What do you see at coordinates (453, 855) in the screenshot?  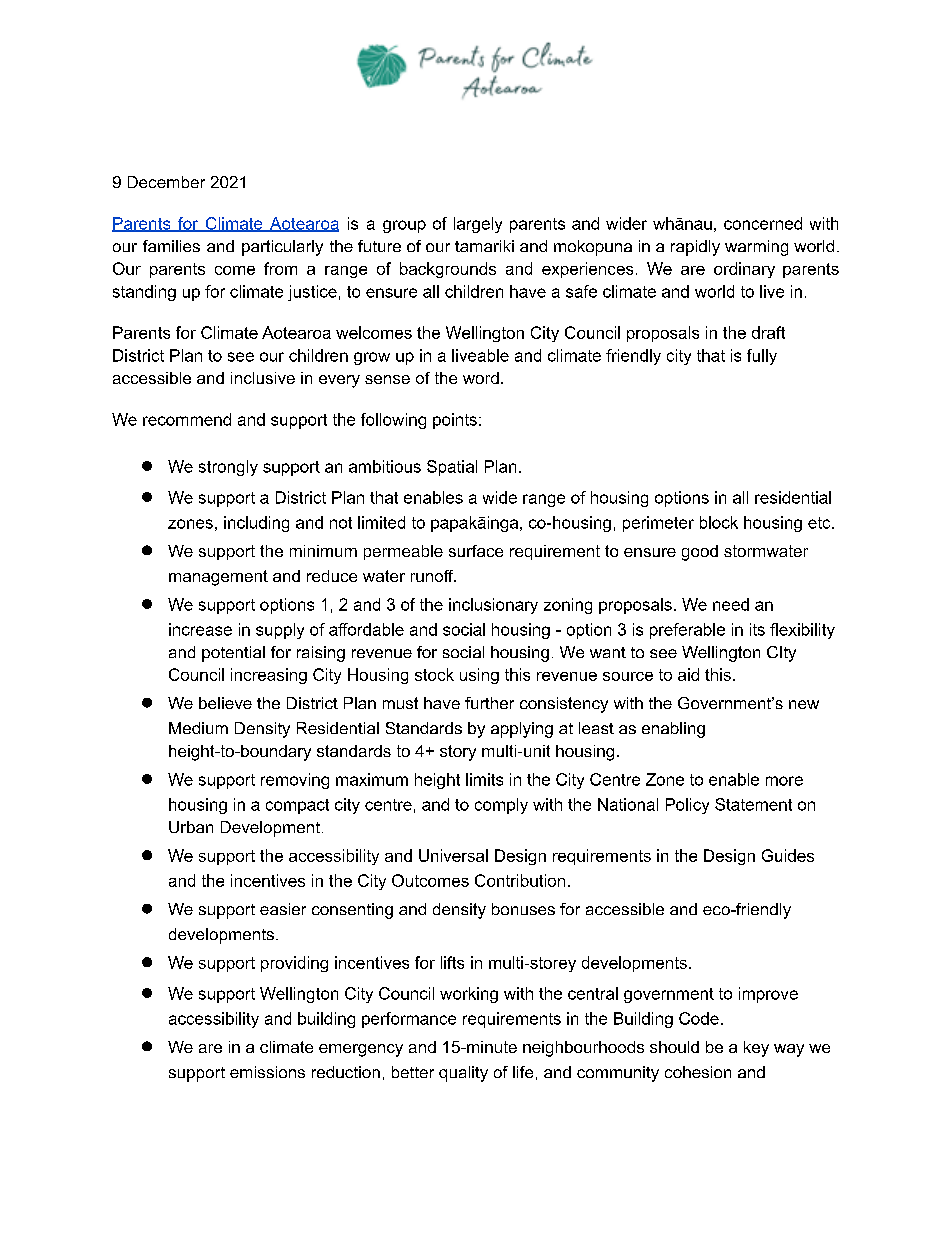 I see `Universal` at bounding box center [453, 855].
